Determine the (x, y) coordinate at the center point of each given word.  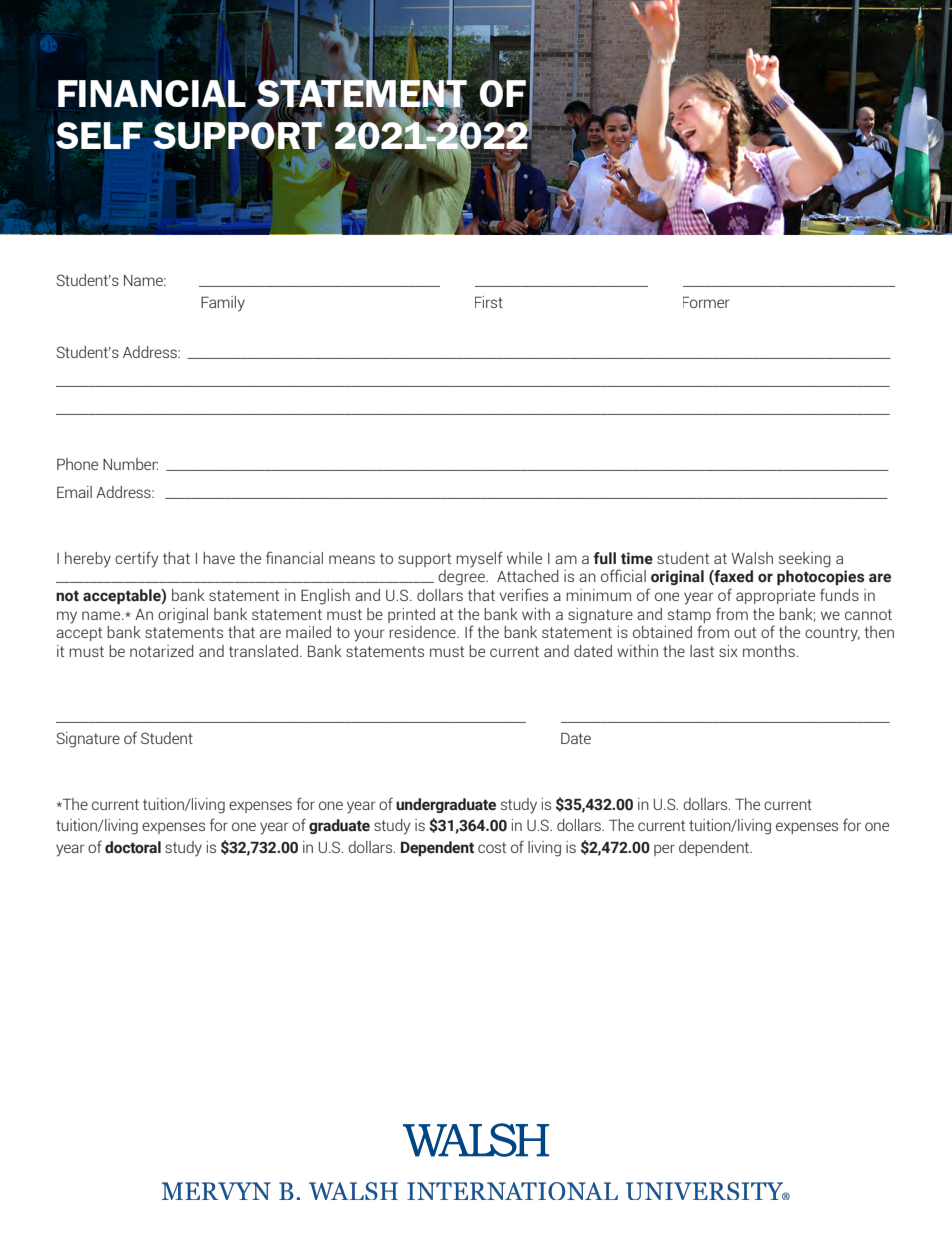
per (664, 850)
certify (136, 559)
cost (492, 847)
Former (706, 302)
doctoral (133, 847)
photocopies (820, 577)
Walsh (752, 558)
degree (462, 578)
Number (130, 464)
